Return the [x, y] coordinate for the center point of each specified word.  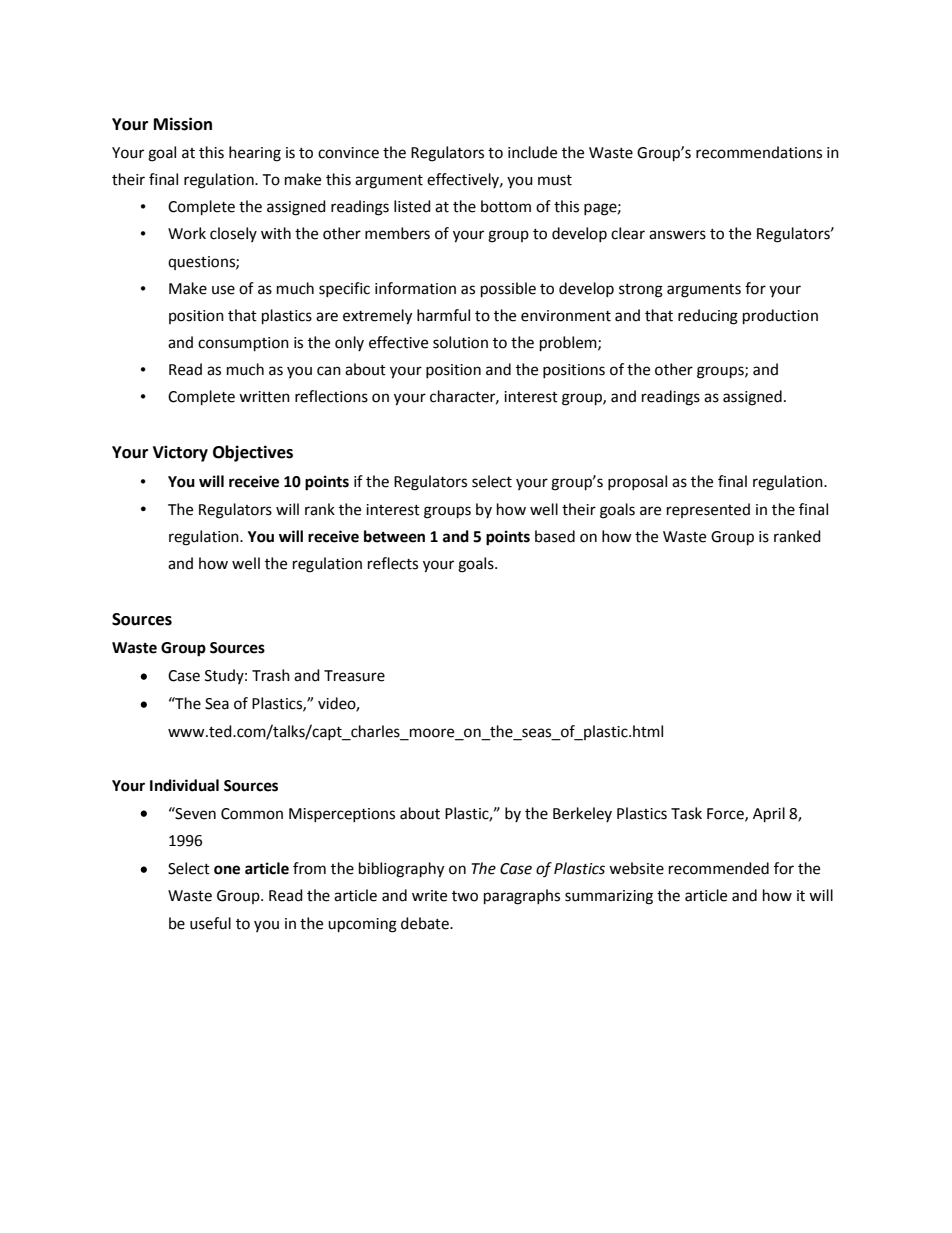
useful [210, 923]
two [465, 896]
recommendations [759, 152]
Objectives [253, 453]
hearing [255, 154]
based [555, 536]
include [532, 152]
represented [708, 510]
